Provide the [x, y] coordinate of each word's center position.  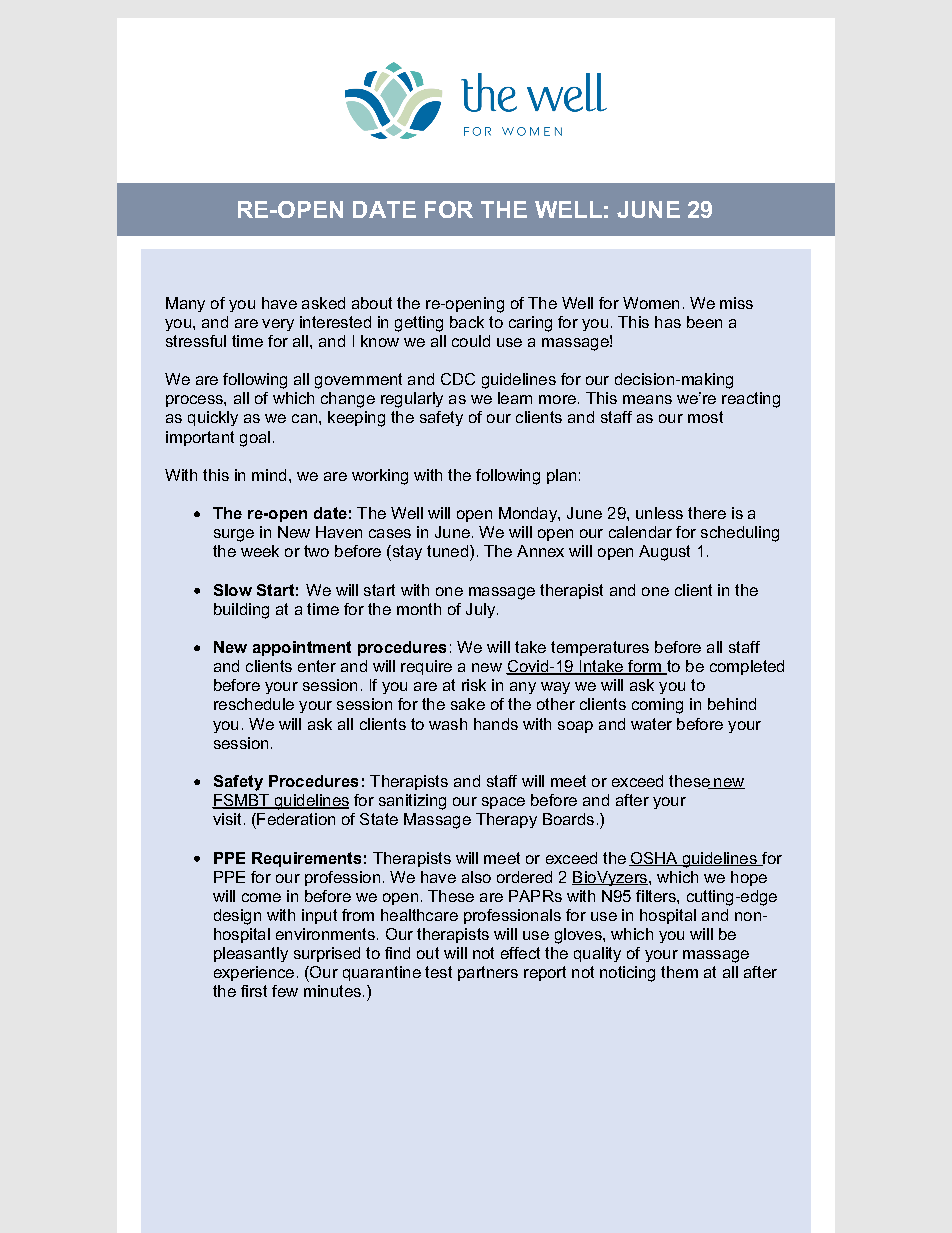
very [278, 325]
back [467, 322]
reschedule [254, 704]
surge [234, 535]
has [668, 322]
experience [254, 973]
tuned [447, 551]
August [664, 553]
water [651, 724]
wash [448, 724]
